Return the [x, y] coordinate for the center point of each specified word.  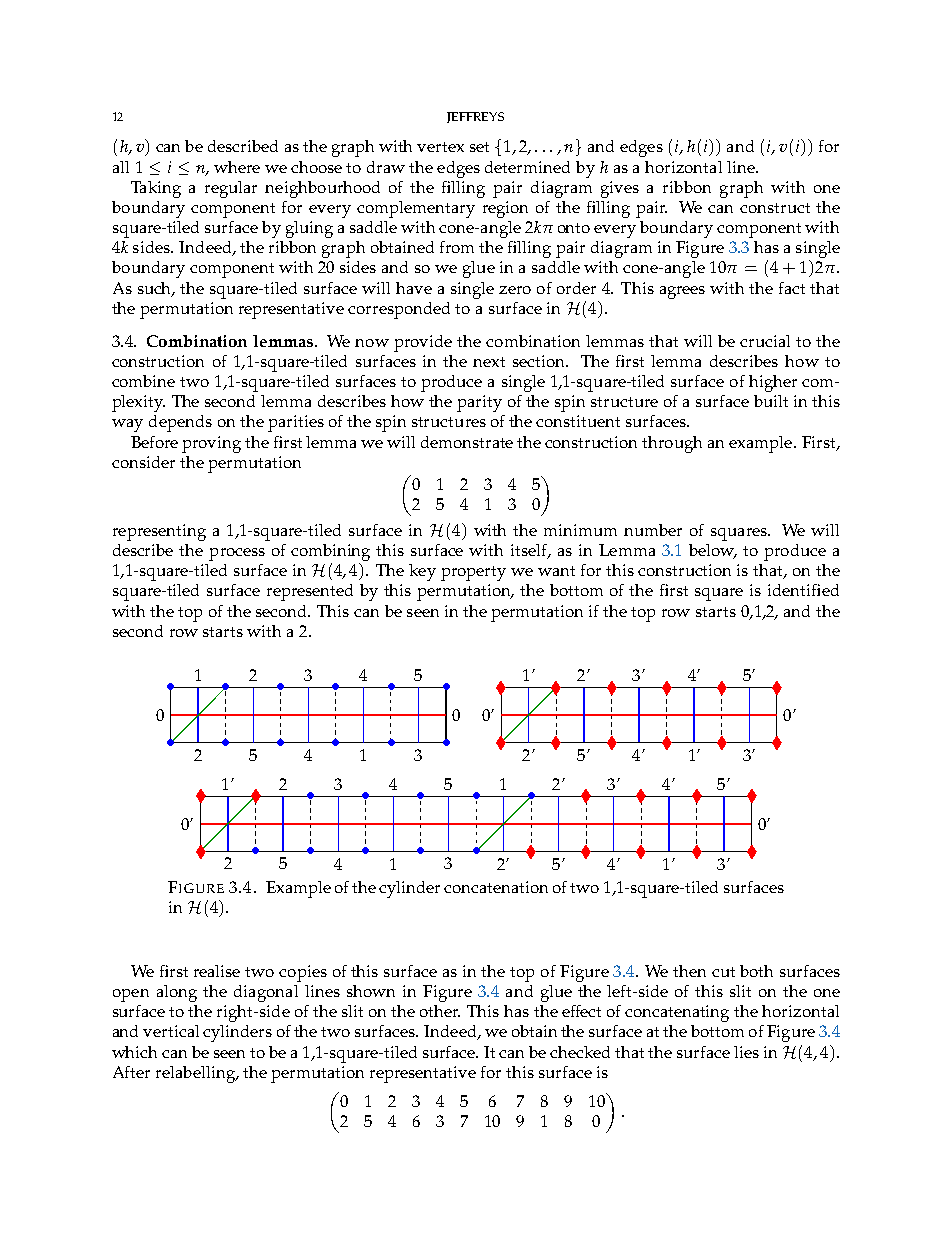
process [237, 554]
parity [479, 403]
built [771, 401]
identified [803, 590]
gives [620, 189]
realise [217, 971]
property [473, 573]
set [479, 147]
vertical [171, 1031]
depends [180, 423]
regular [231, 189]
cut [723, 972]
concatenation [496, 887]
